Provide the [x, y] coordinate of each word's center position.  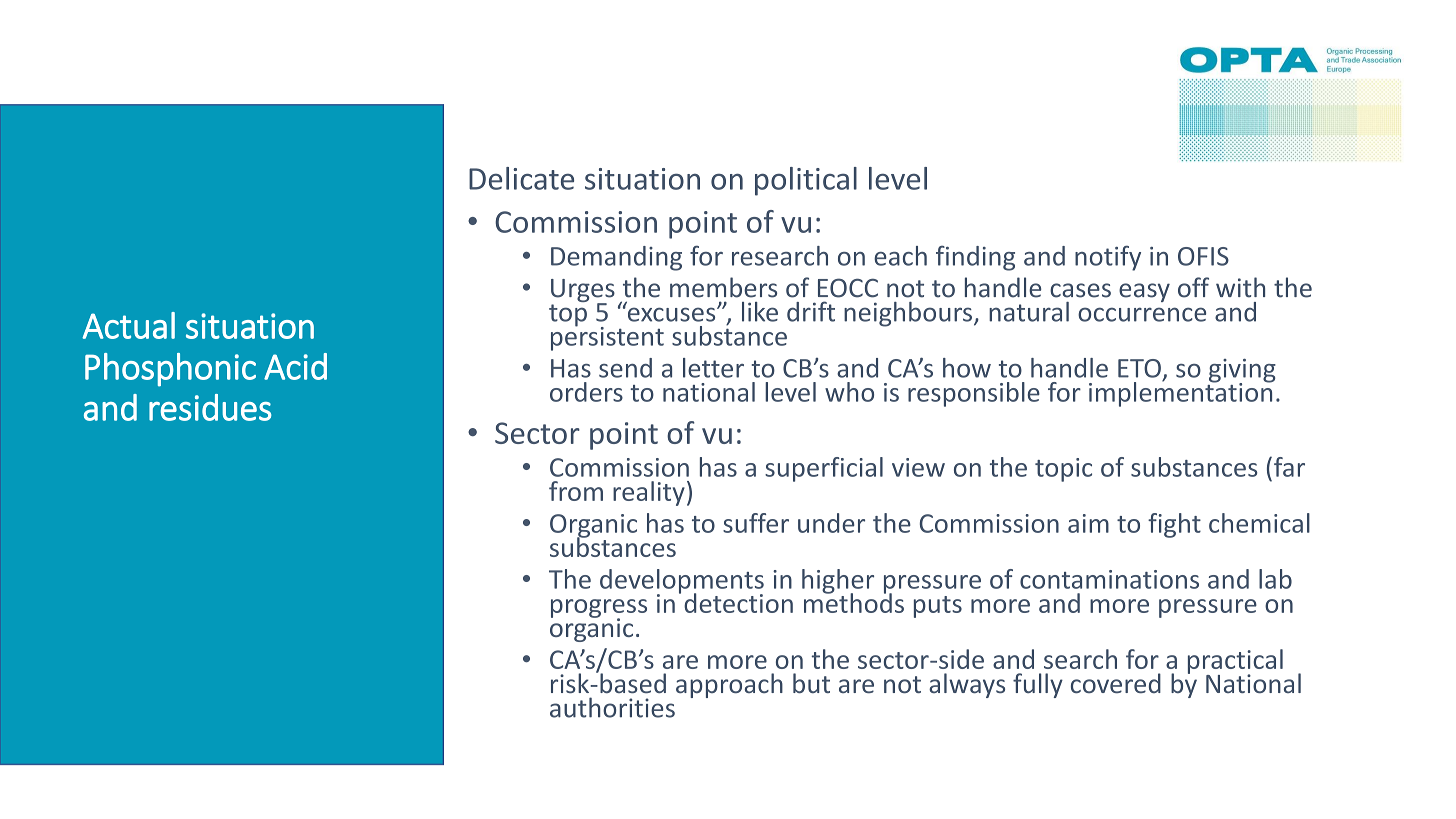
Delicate [521, 178]
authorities [612, 707]
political [806, 181]
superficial [824, 469]
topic [1063, 470]
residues [210, 407]
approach [729, 685]
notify [1108, 258]
